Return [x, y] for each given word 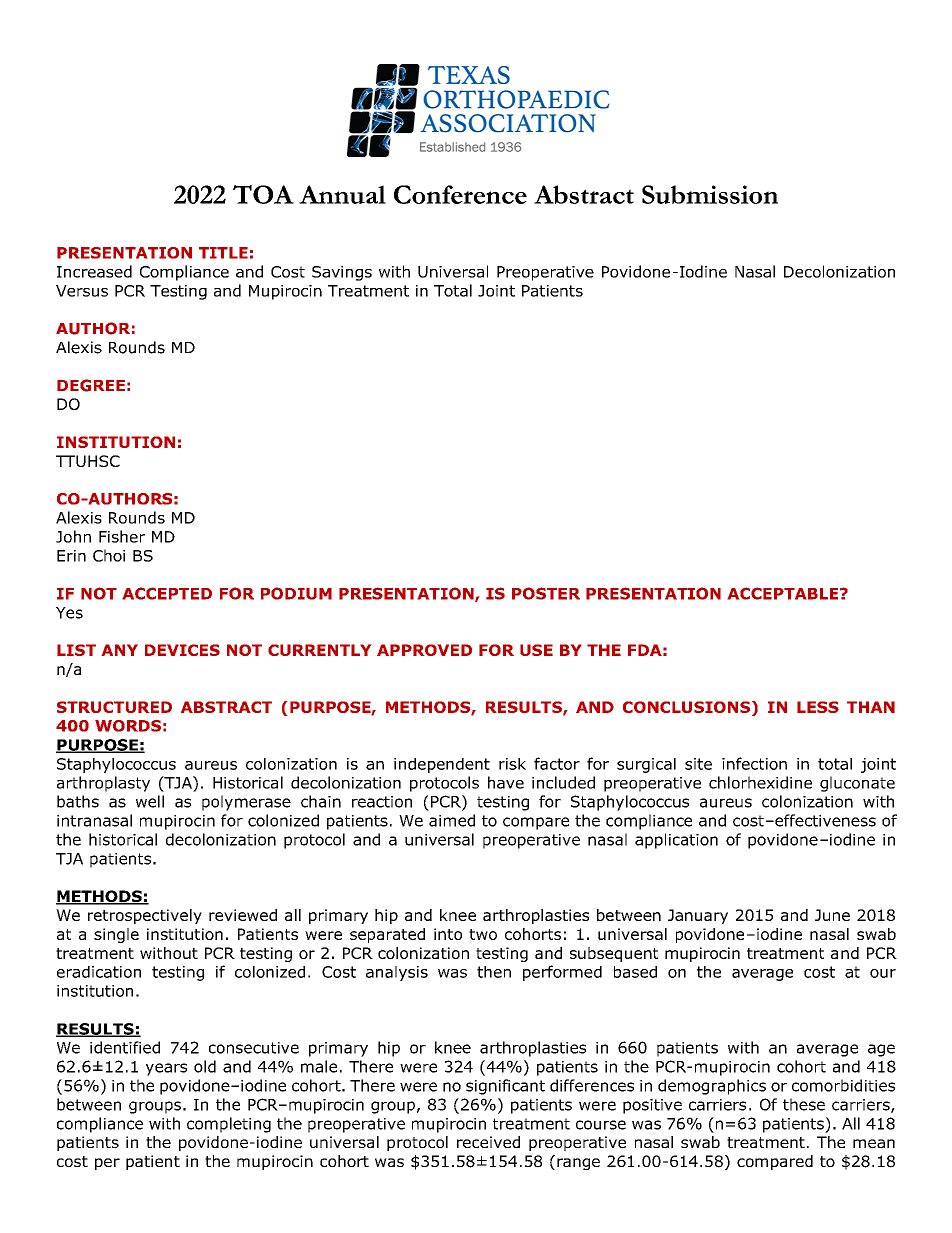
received [488, 1142]
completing [229, 1125]
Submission [710, 194]
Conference [460, 194]
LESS [818, 707]
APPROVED [424, 650]
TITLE [223, 253]
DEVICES [182, 650]
